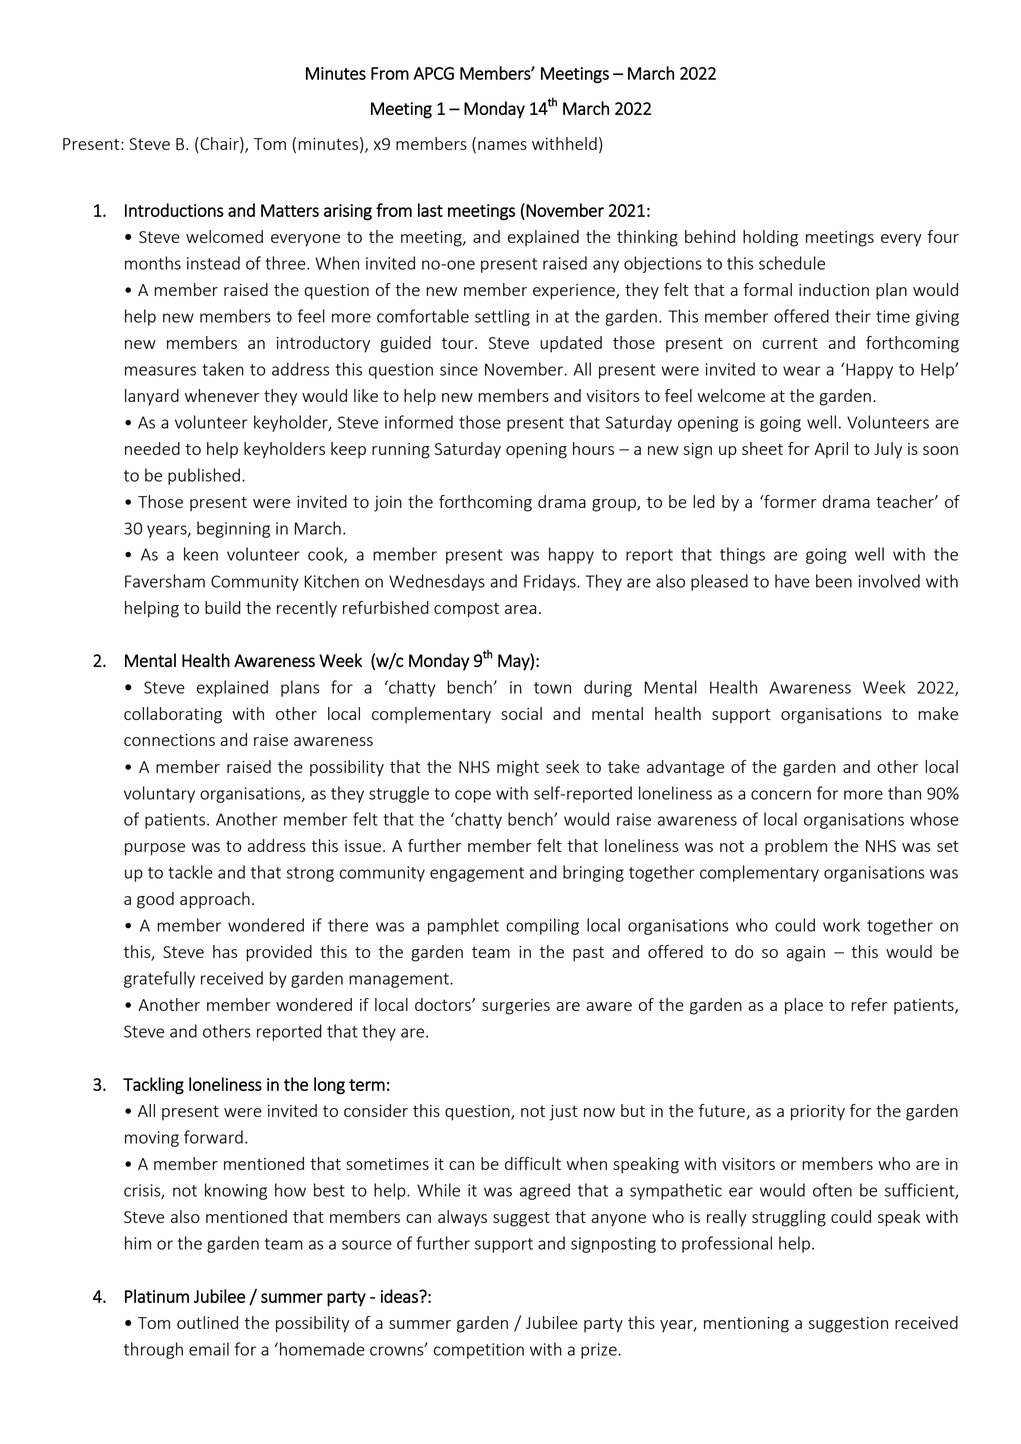 This image has width=1021, height=1444. I want to click on holding, so click(770, 238).
